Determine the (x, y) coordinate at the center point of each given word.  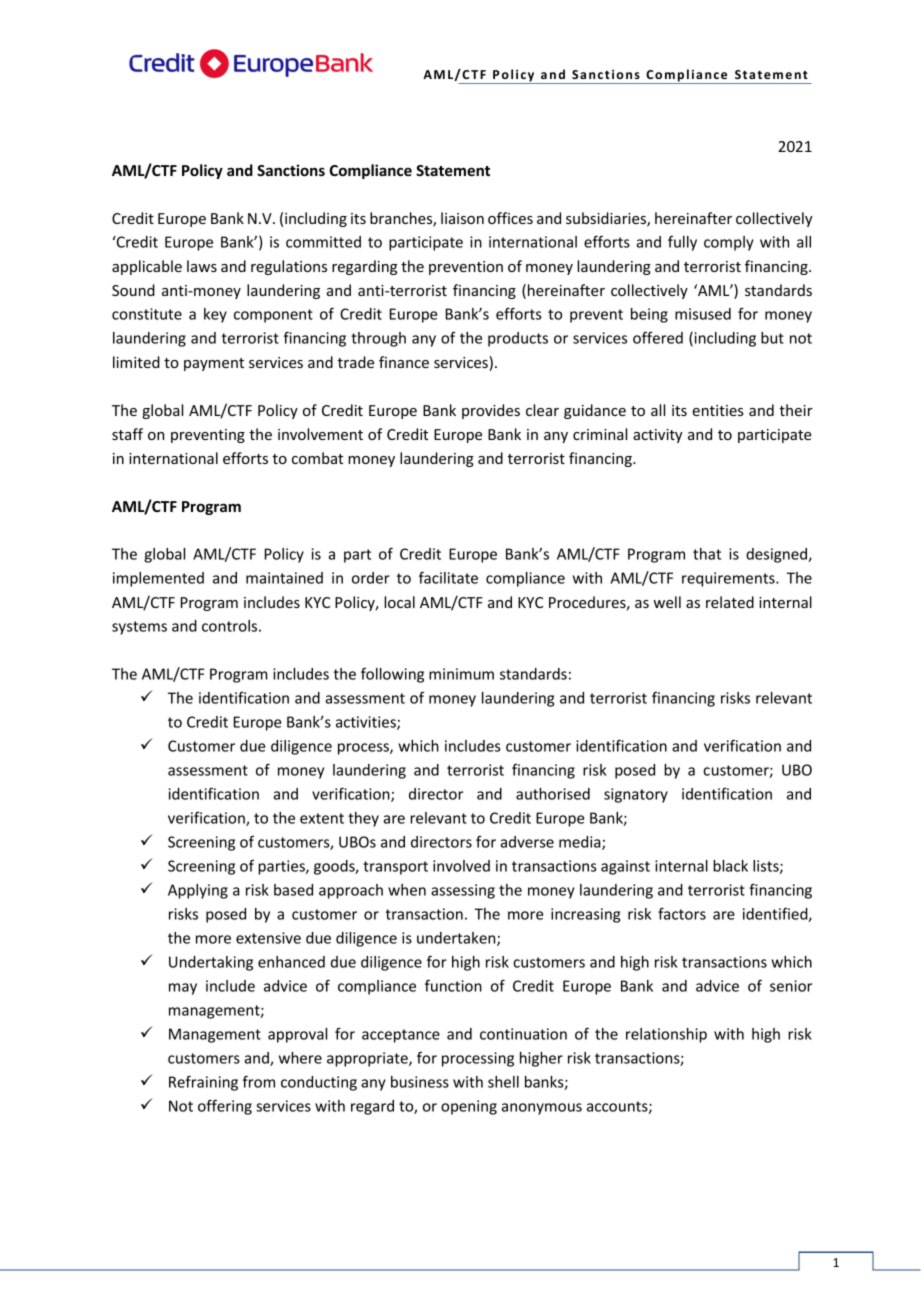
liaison (462, 218)
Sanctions (291, 170)
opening (469, 1107)
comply (729, 243)
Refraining (203, 1083)
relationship (666, 1035)
